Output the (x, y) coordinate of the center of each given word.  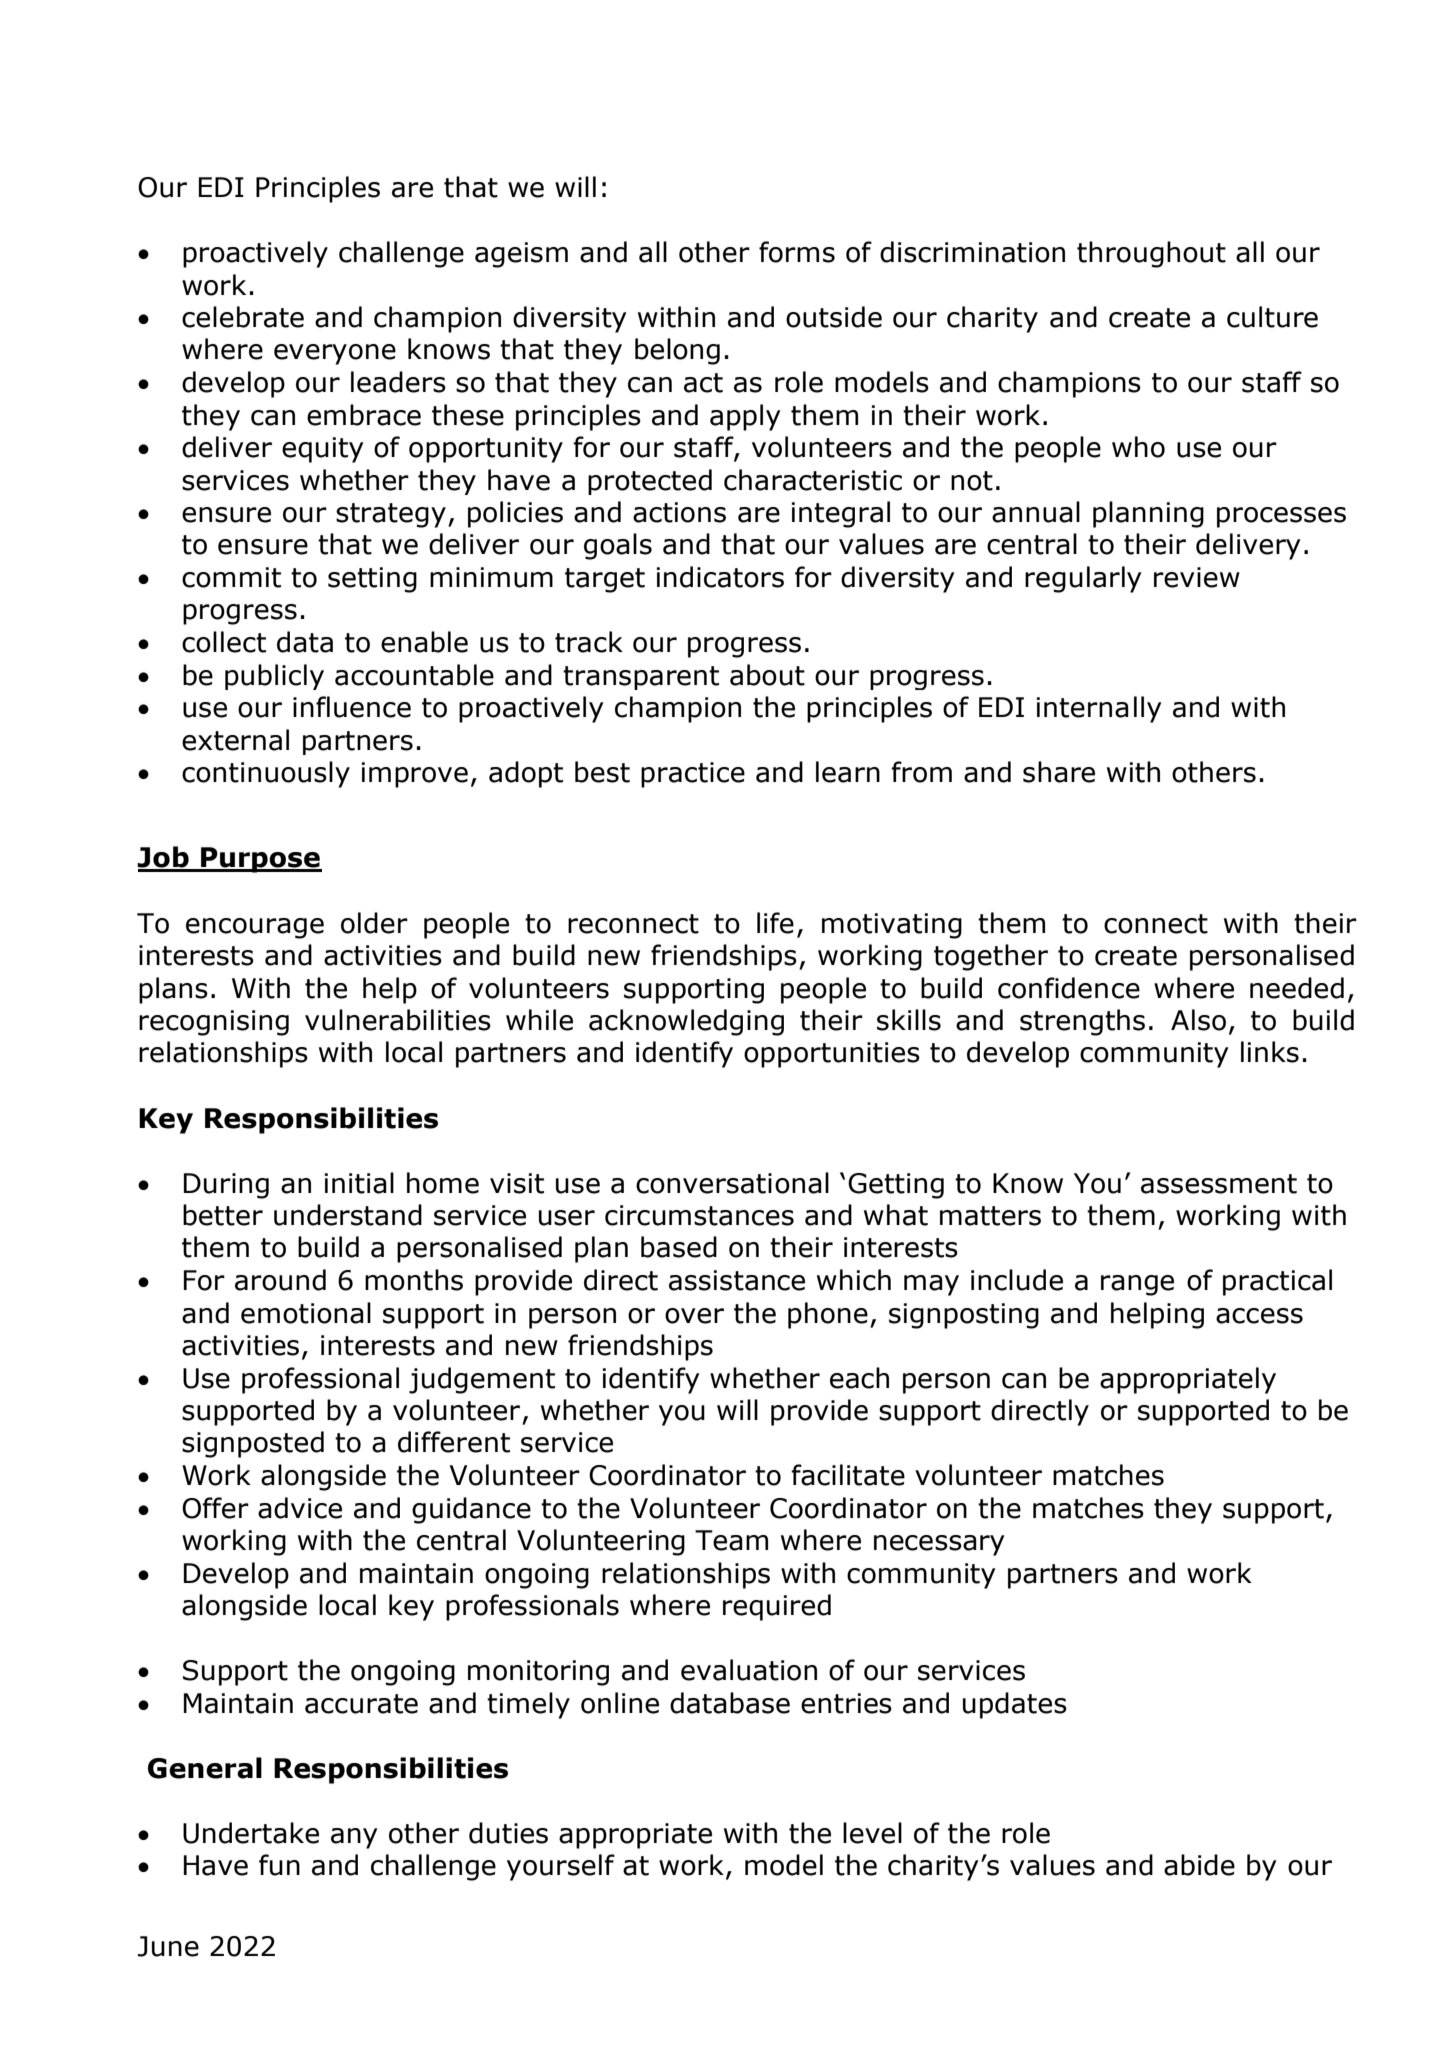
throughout (1151, 254)
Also (1198, 1020)
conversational (732, 1183)
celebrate (243, 317)
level (872, 1833)
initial (359, 1183)
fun (279, 1865)
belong (677, 351)
